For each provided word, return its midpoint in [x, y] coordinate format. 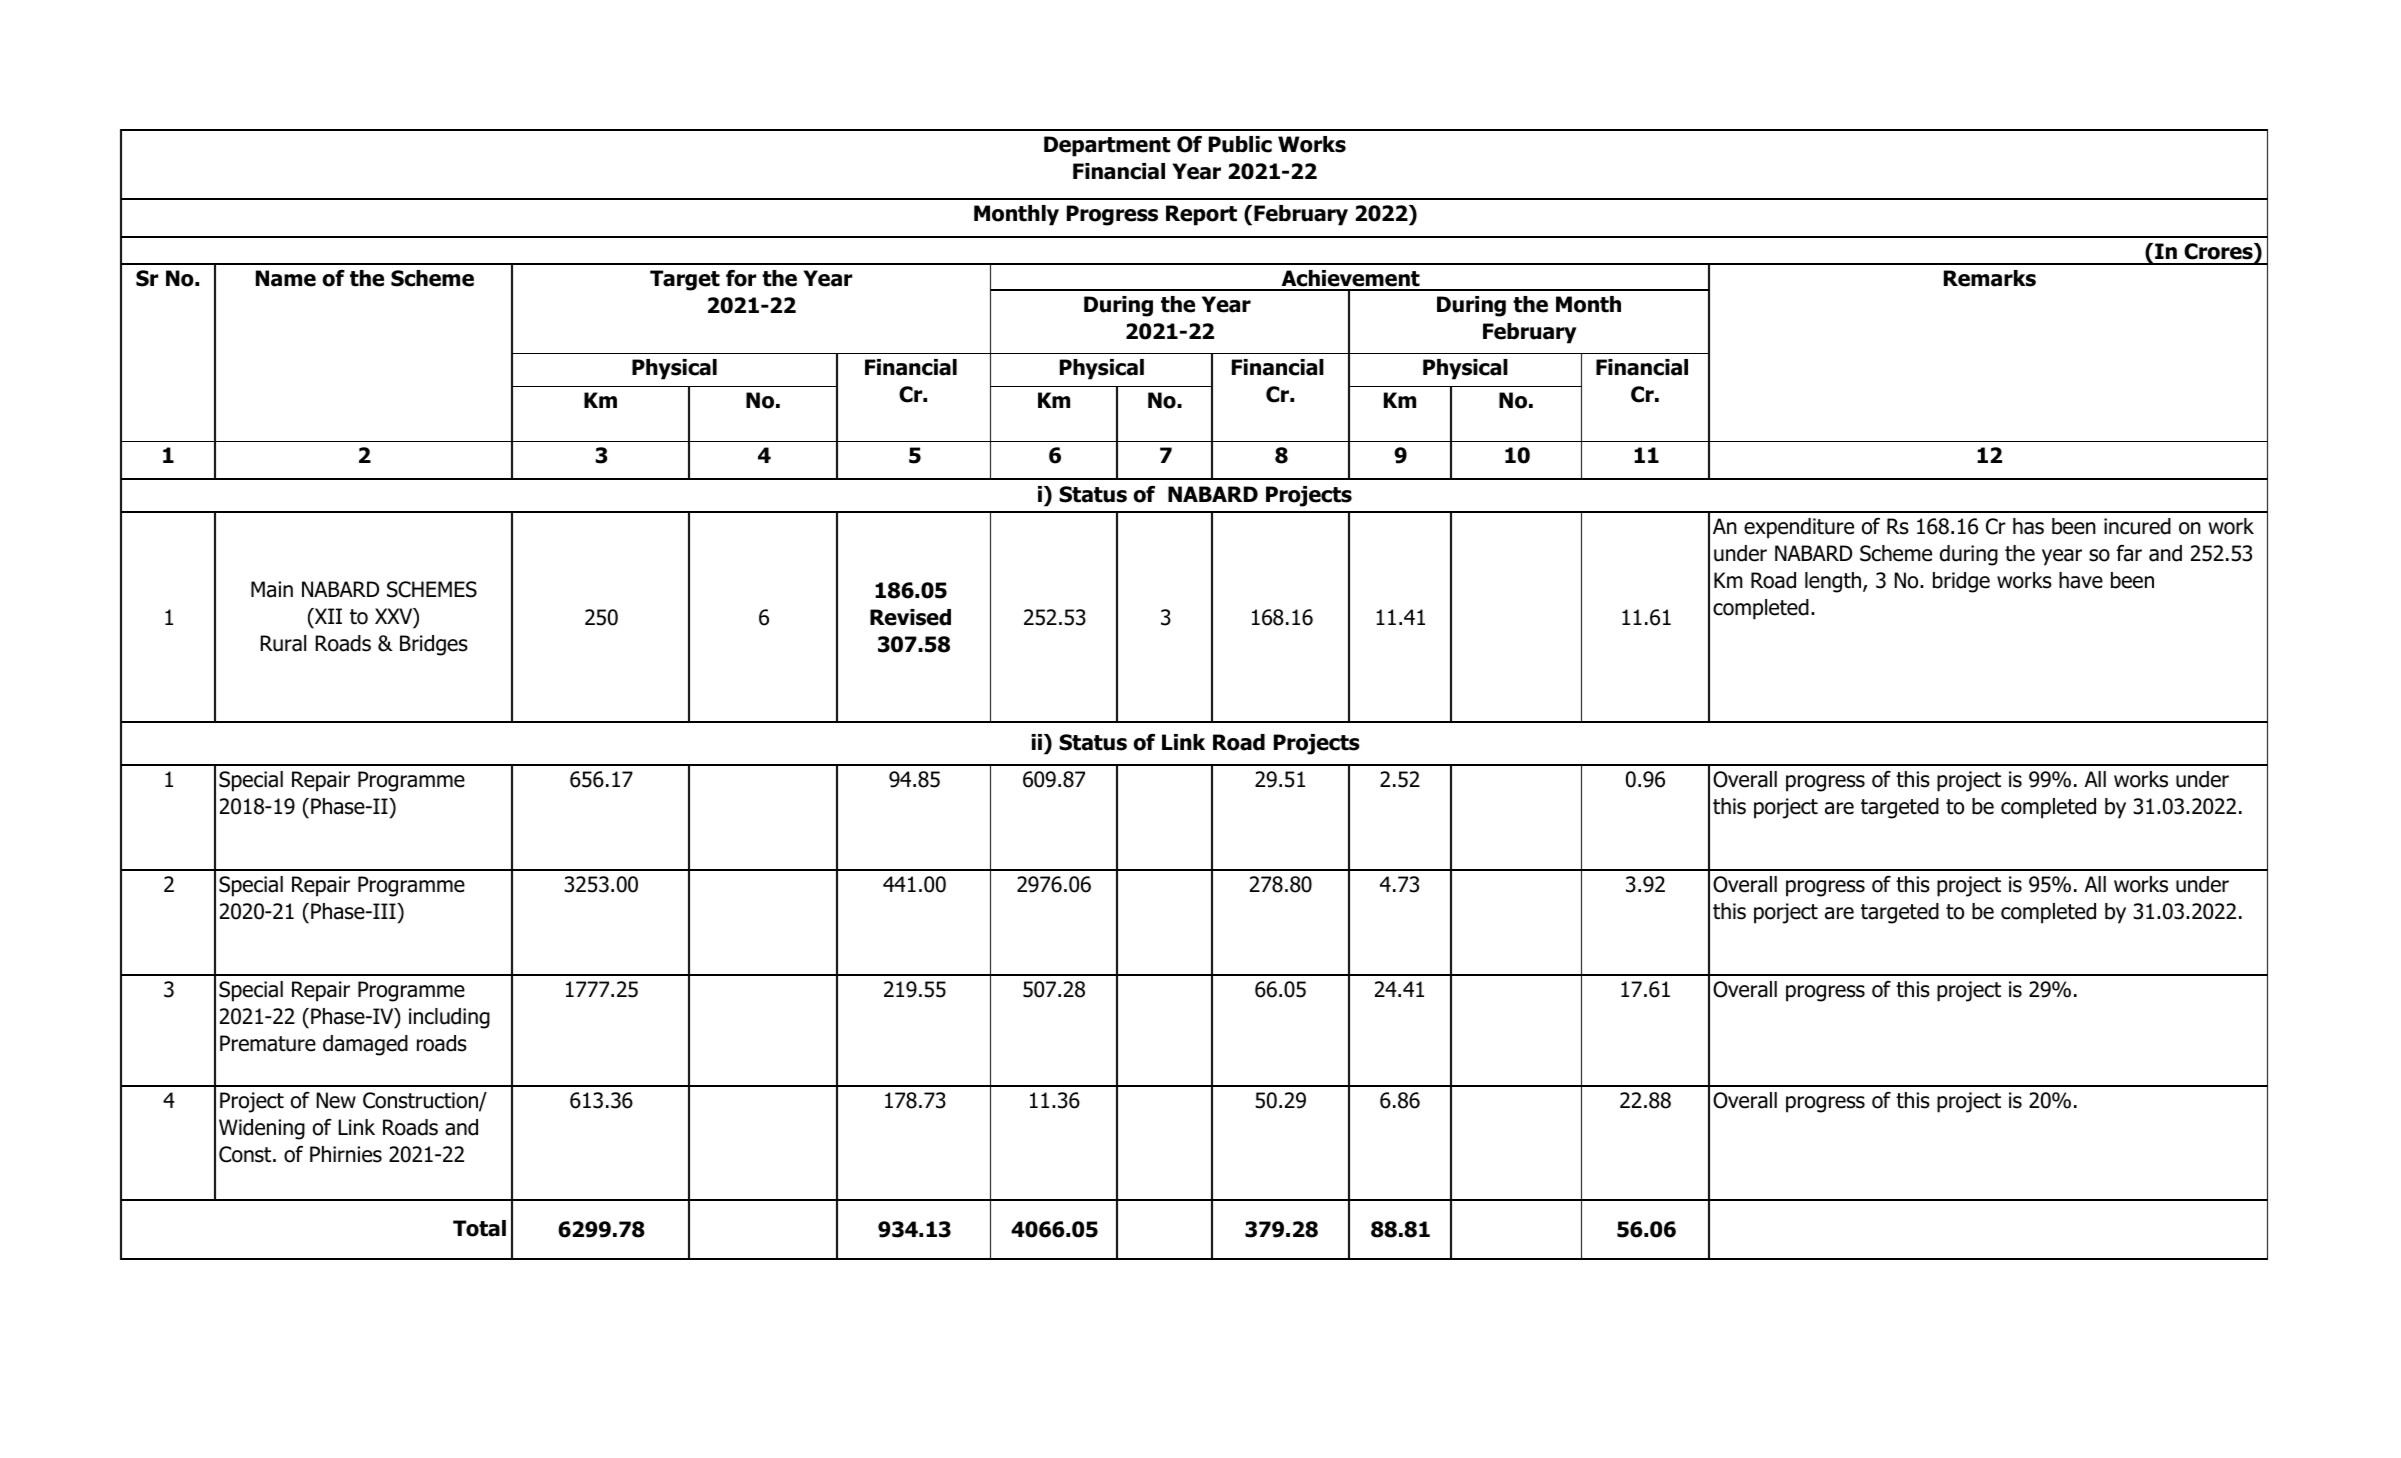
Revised [910, 617]
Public [1240, 144]
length [1834, 582]
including [449, 1018]
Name [286, 278]
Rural [283, 643]
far [2129, 553]
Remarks [1990, 278]
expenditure [1799, 528]
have [2081, 580]
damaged [365, 1045]
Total [479, 1228]
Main [272, 589]
